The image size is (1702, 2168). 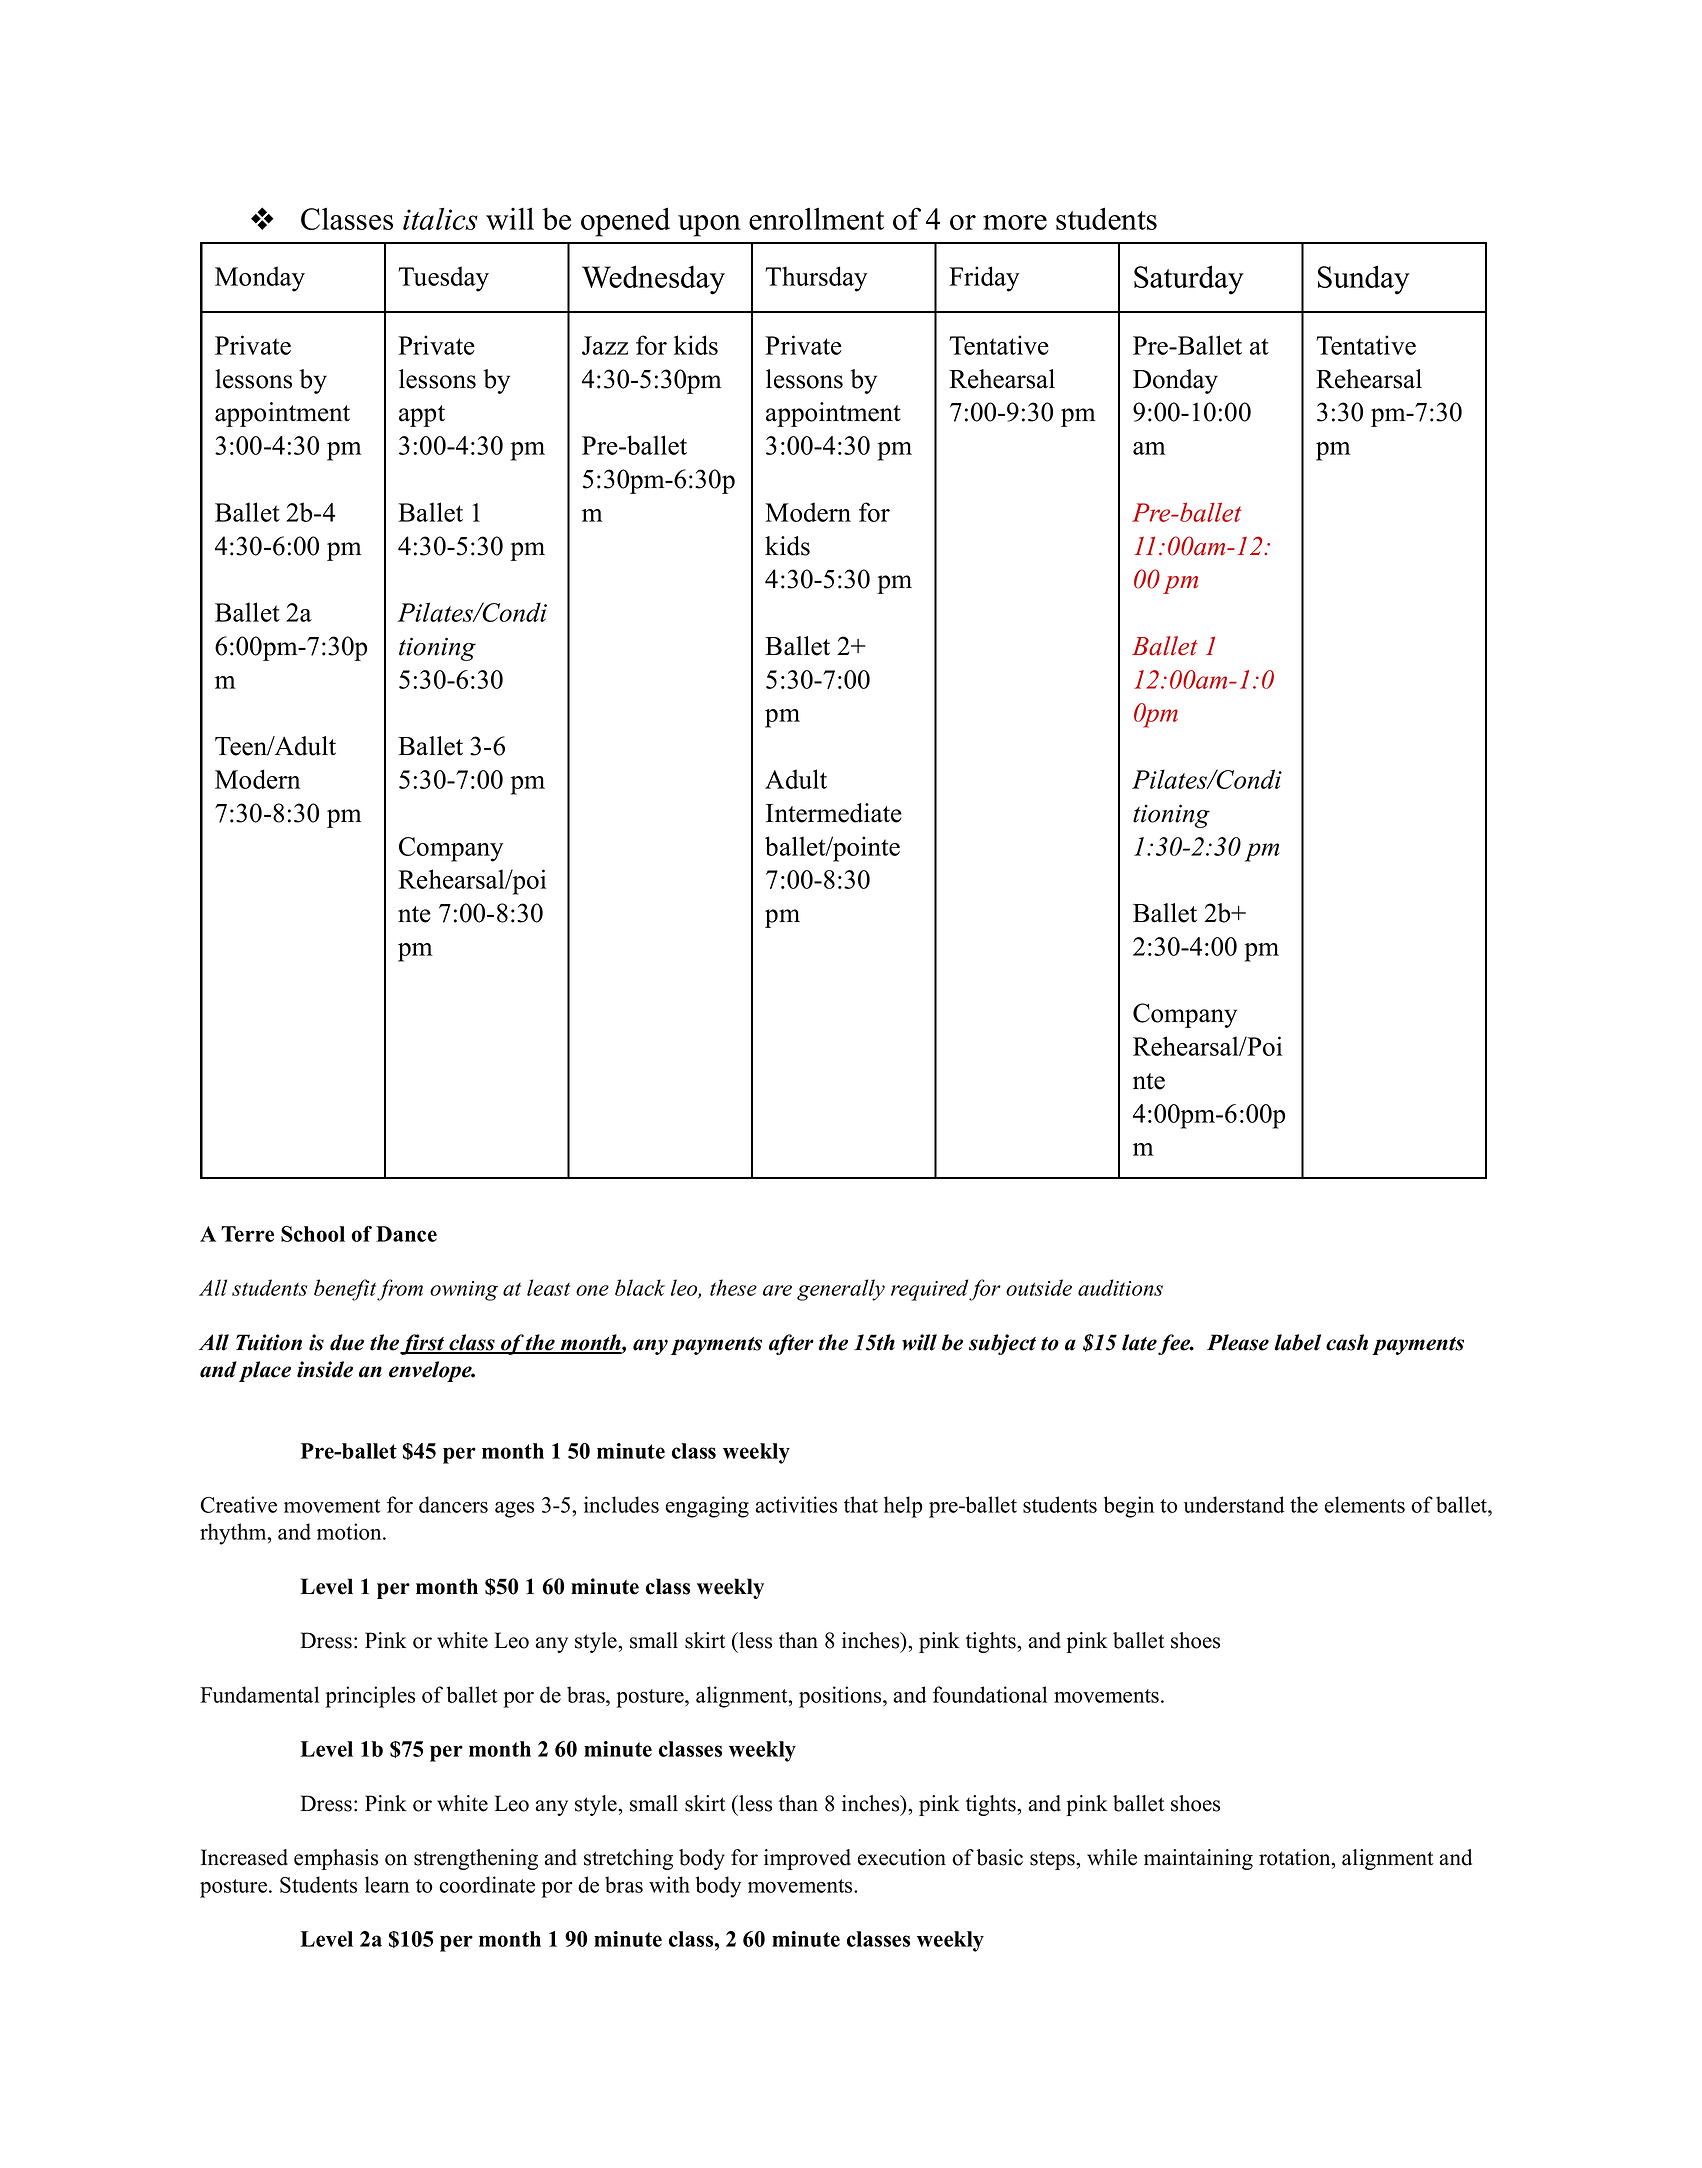 I want to click on School, so click(x=313, y=1234).
